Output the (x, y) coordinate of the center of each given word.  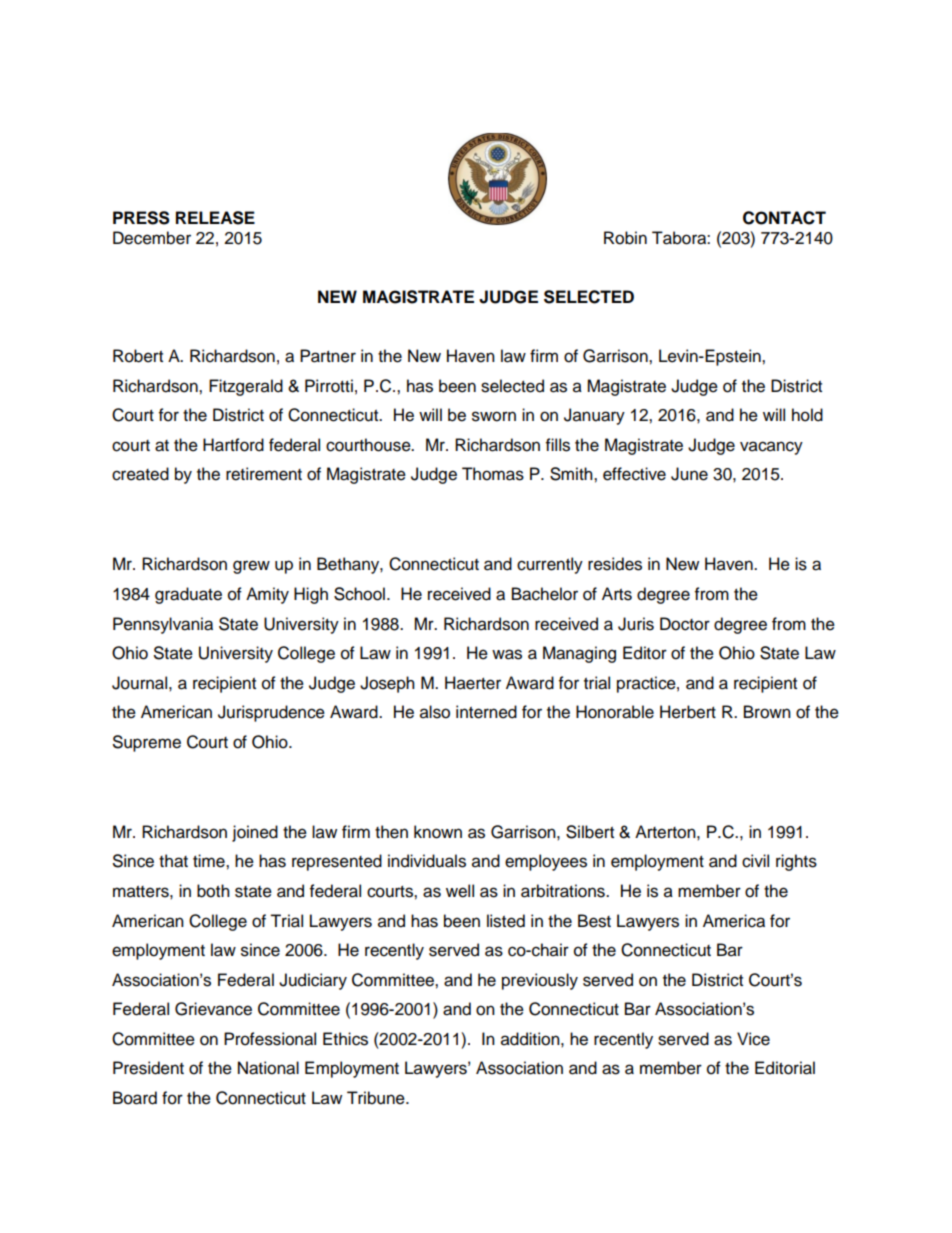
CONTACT (784, 218)
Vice (753, 1039)
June (689, 474)
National (268, 1068)
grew (251, 567)
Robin (625, 238)
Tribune (377, 1098)
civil (755, 861)
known (438, 832)
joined (255, 833)
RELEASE (215, 218)
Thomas (493, 474)
